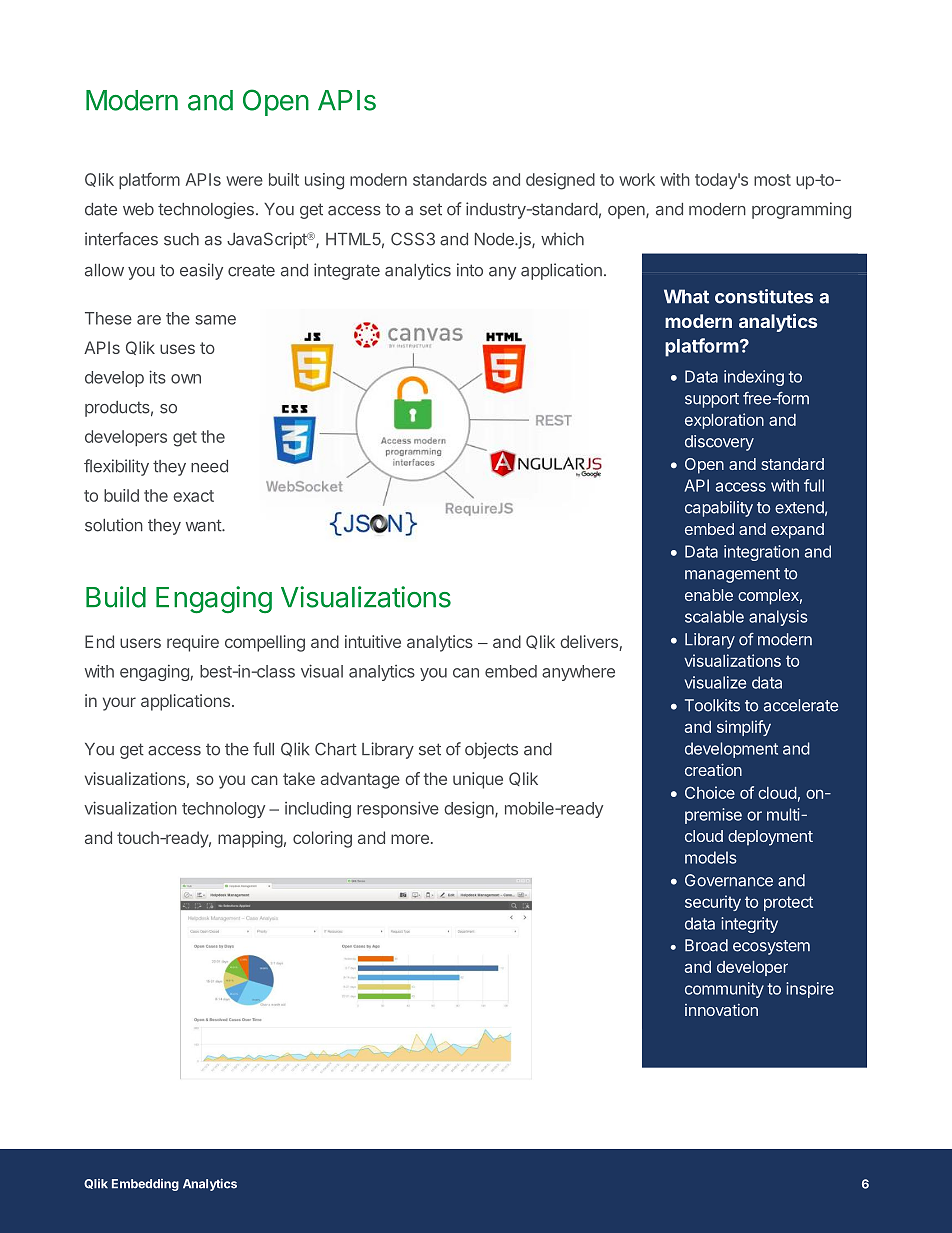  What do you see at coordinates (754, 378) in the document?
I see `indexing` at bounding box center [754, 378].
